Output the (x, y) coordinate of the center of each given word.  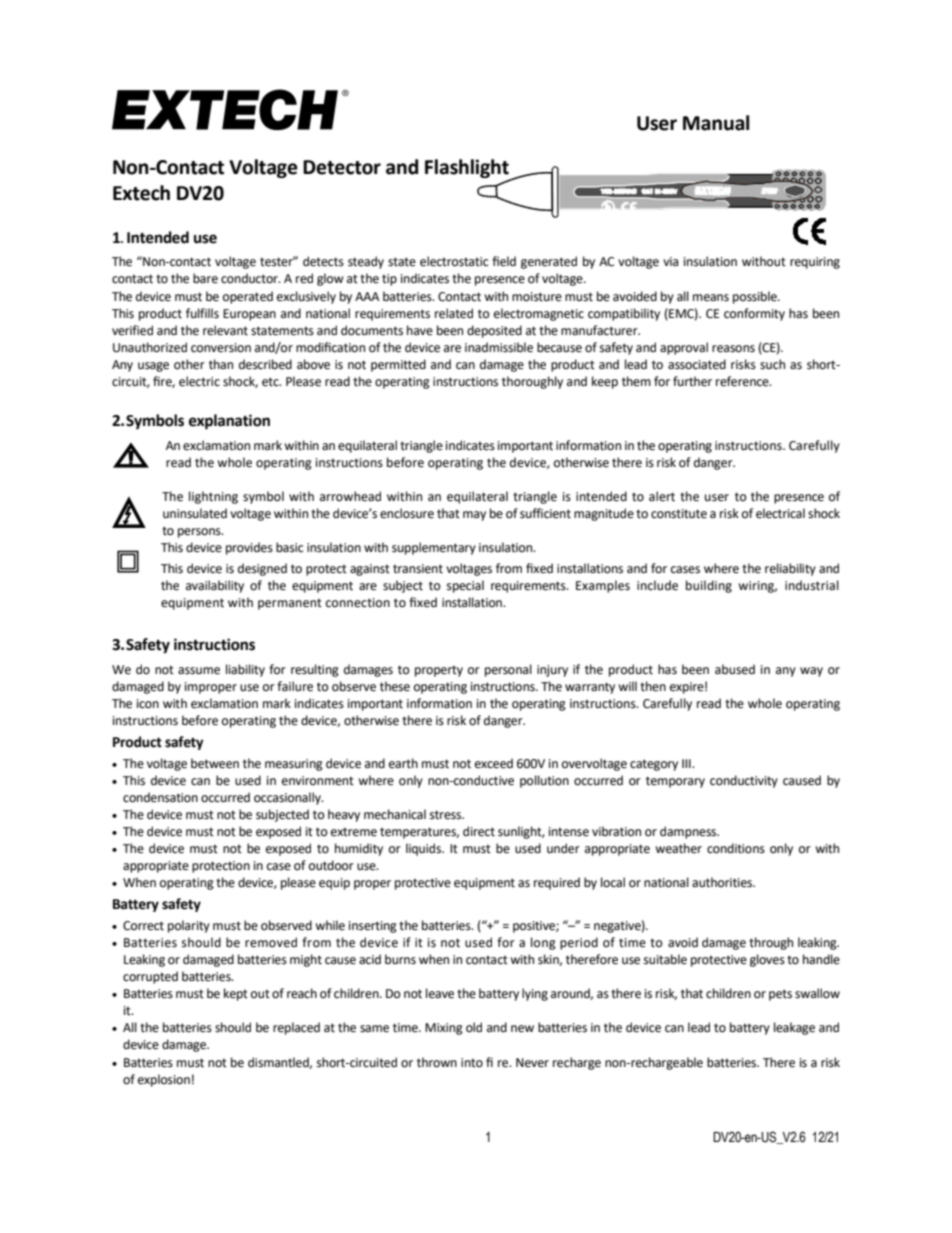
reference (743, 381)
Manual (716, 123)
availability (215, 586)
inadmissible (499, 347)
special (465, 586)
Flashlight (468, 169)
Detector (342, 167)
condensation (160, 797)
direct (479, 831)
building (709, 586)
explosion (164, 1080)
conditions (736, 848)
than (221, 364)
